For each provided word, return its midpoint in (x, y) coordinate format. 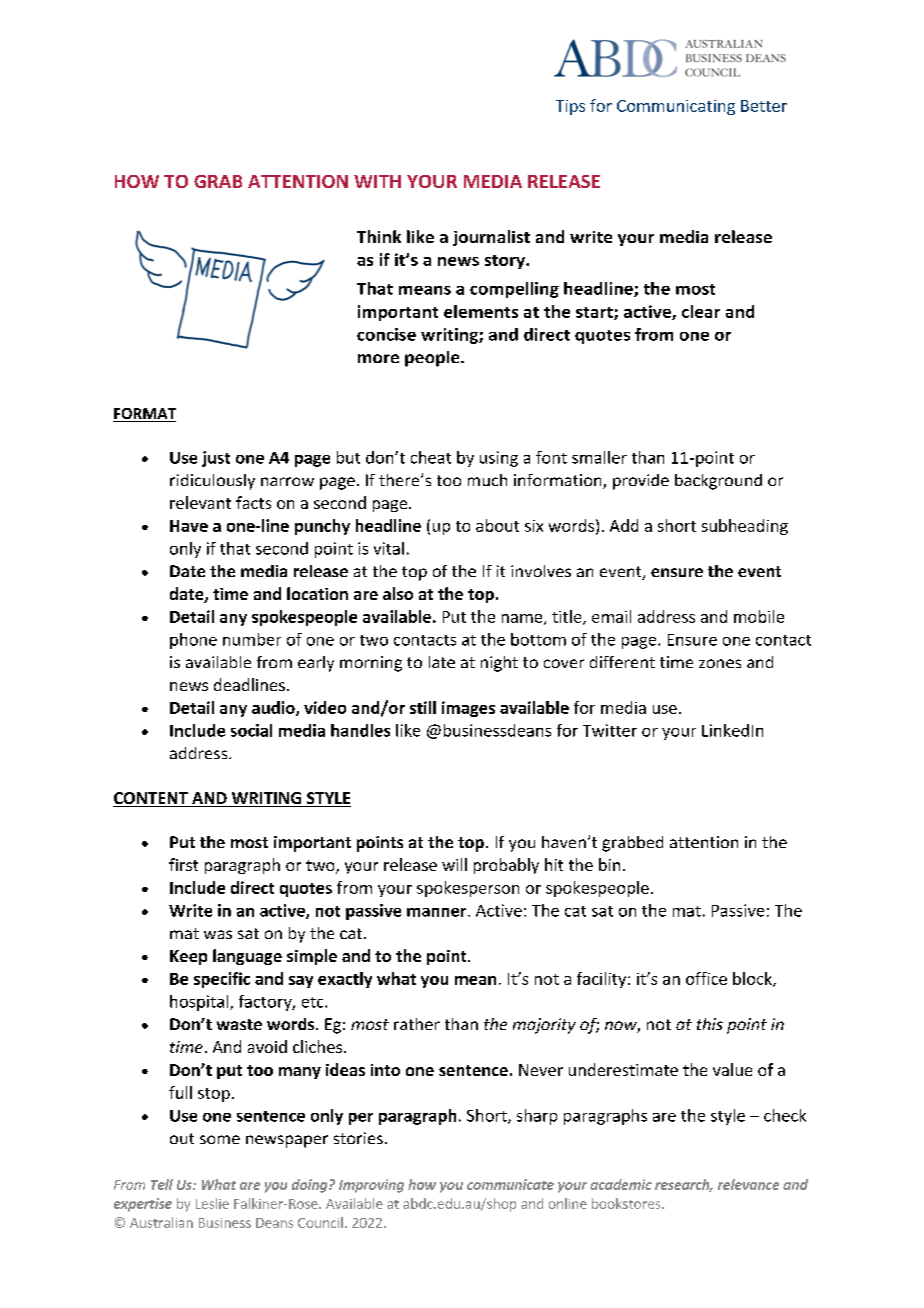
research (683, 1185)
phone (193, 641)
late (442, 662)
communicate (510, 1184)
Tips (570, 107)
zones (720, 663)
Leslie (212, 1203)
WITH (377, 181)
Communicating (676, 107)
